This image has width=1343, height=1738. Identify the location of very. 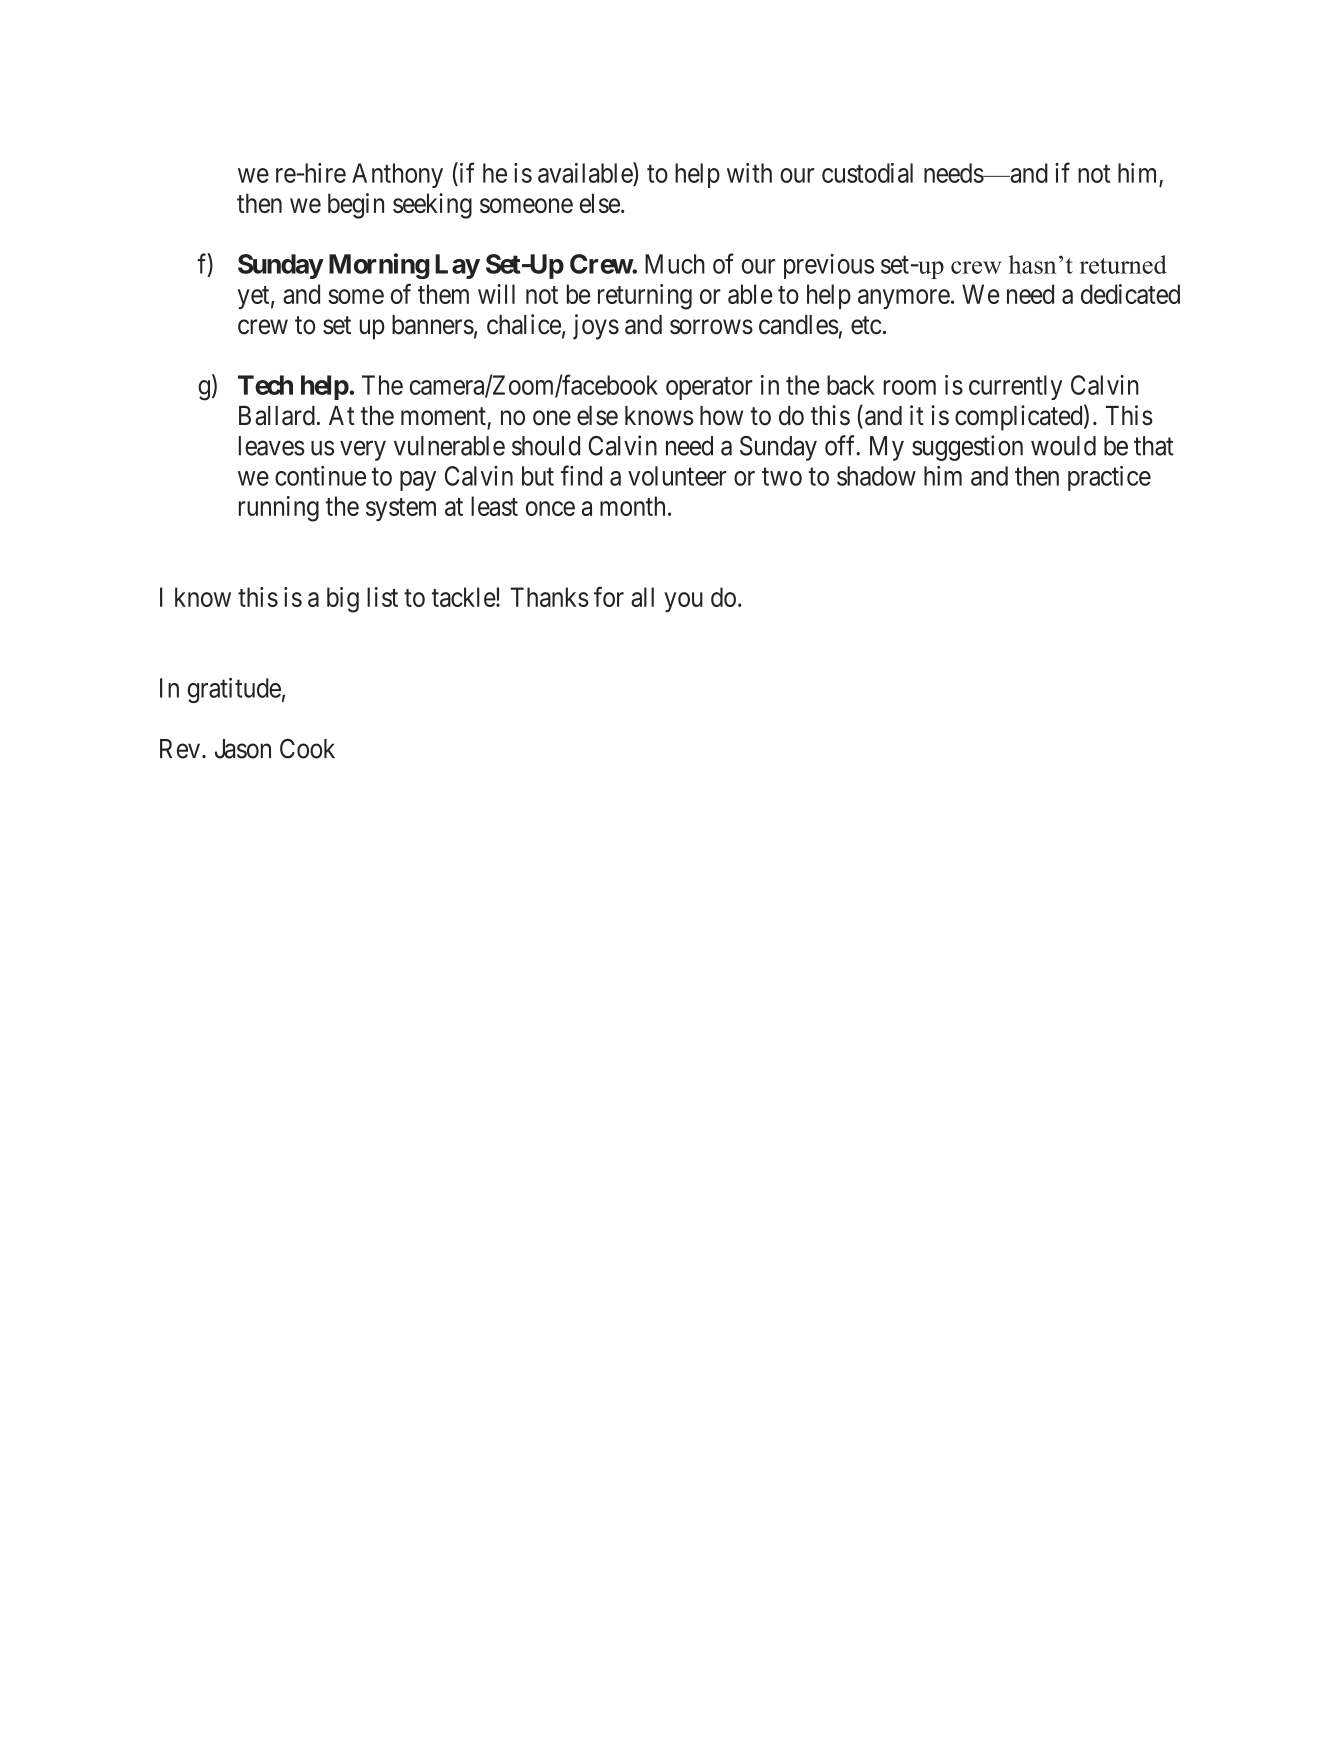
(363, 451).
